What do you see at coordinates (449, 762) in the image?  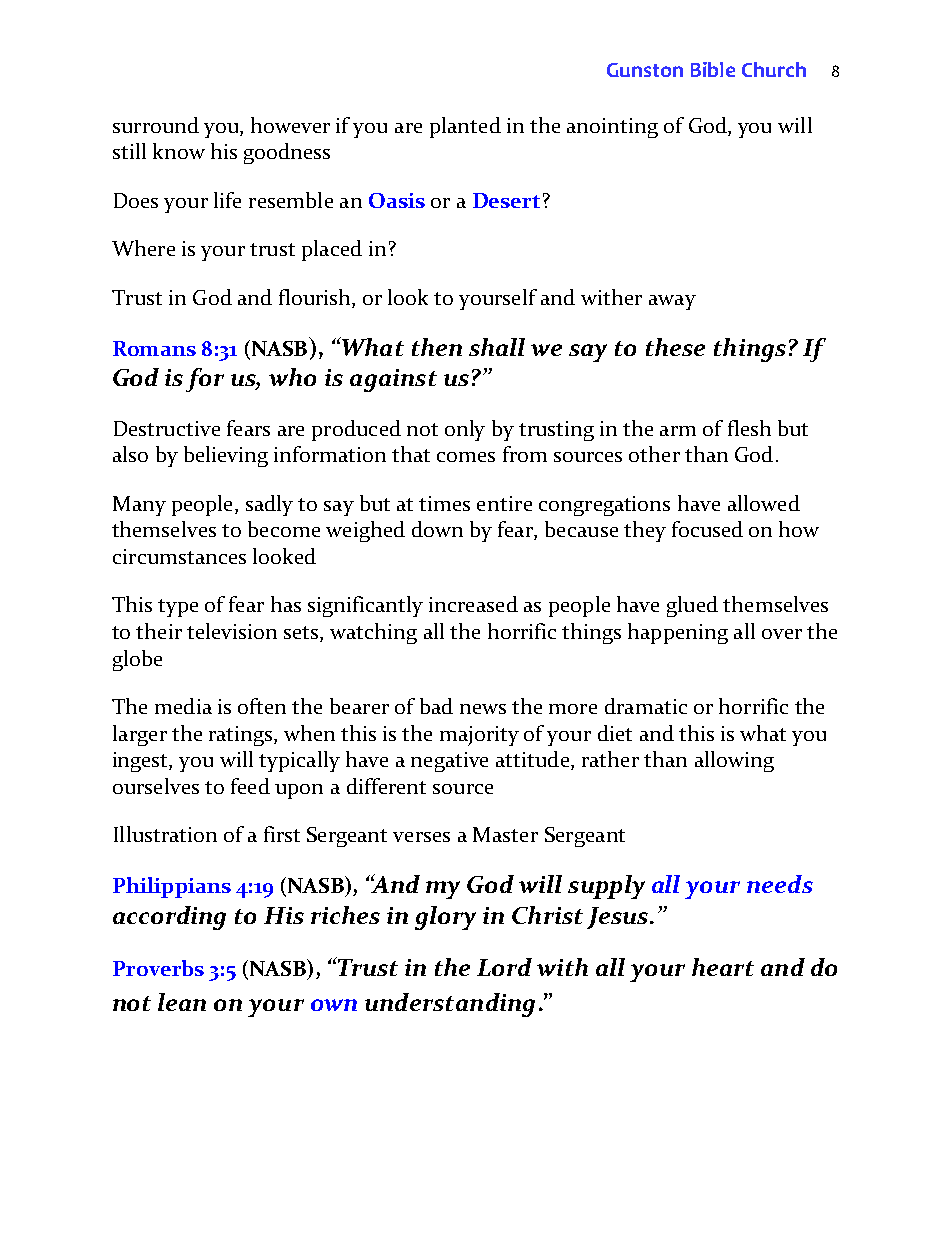 I see `negative` at bounding box center [449, 762].
